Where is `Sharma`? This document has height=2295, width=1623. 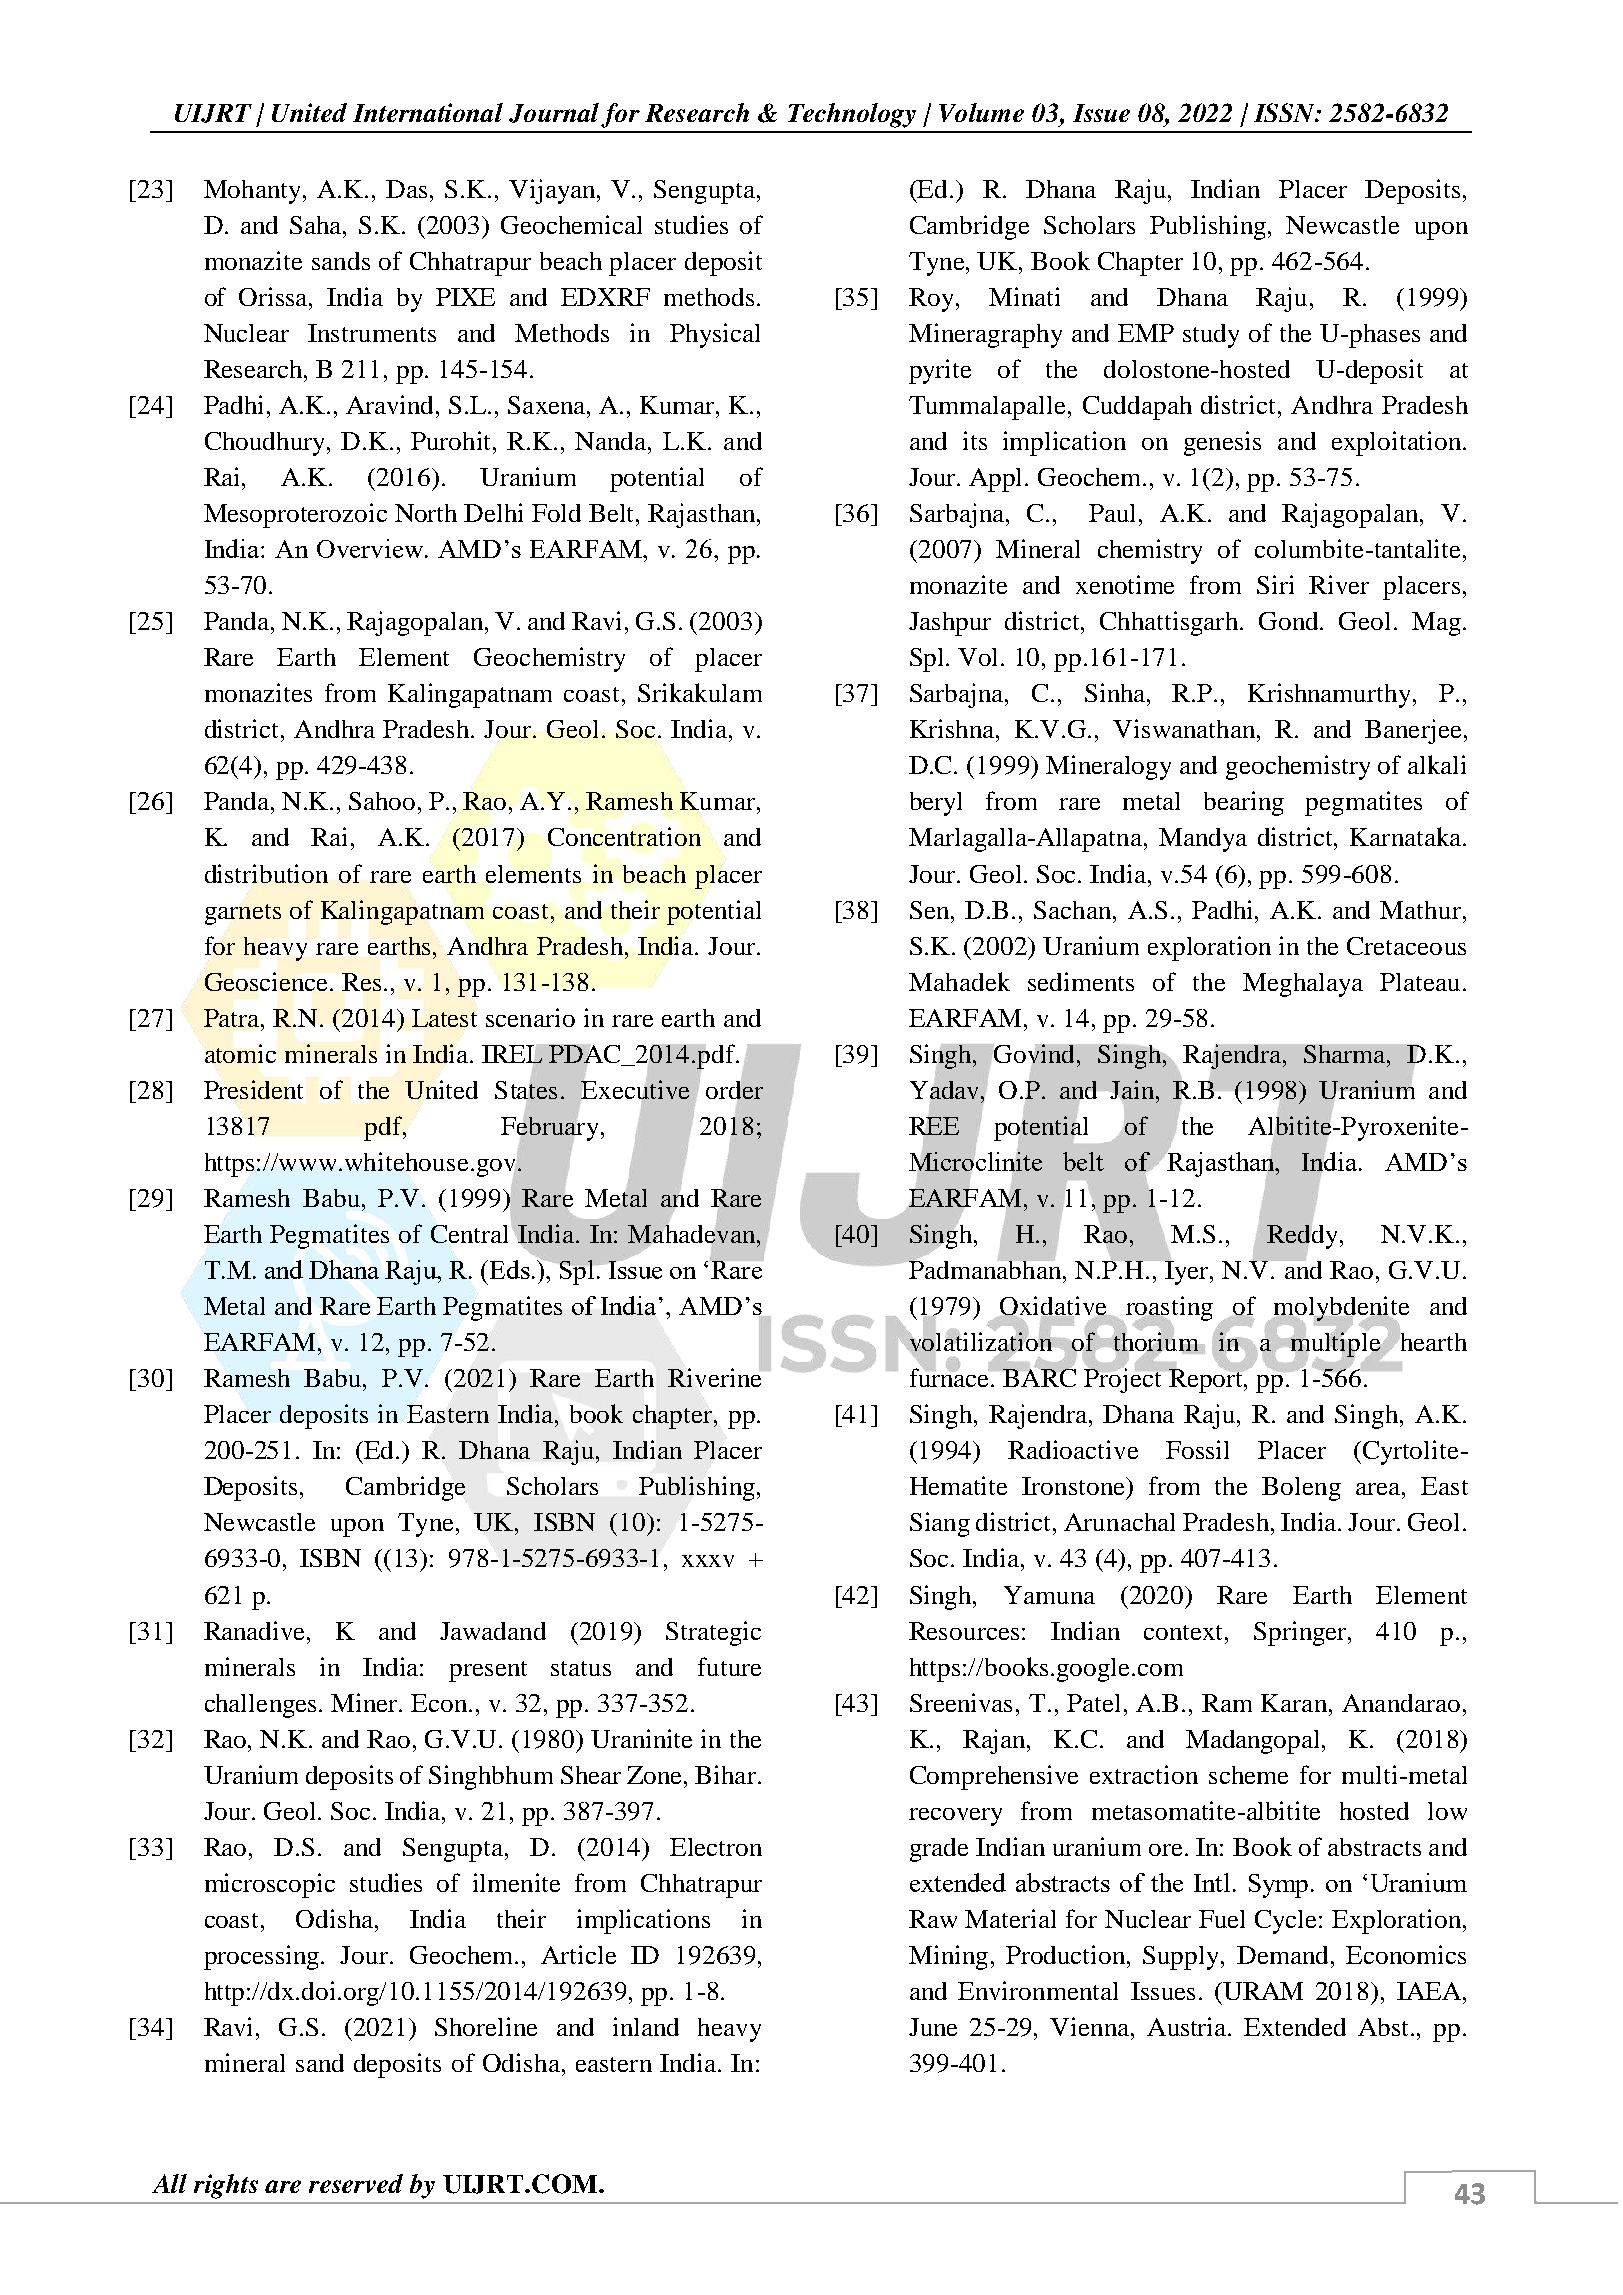 Sharma is located at coordinates (1346, 1054).
